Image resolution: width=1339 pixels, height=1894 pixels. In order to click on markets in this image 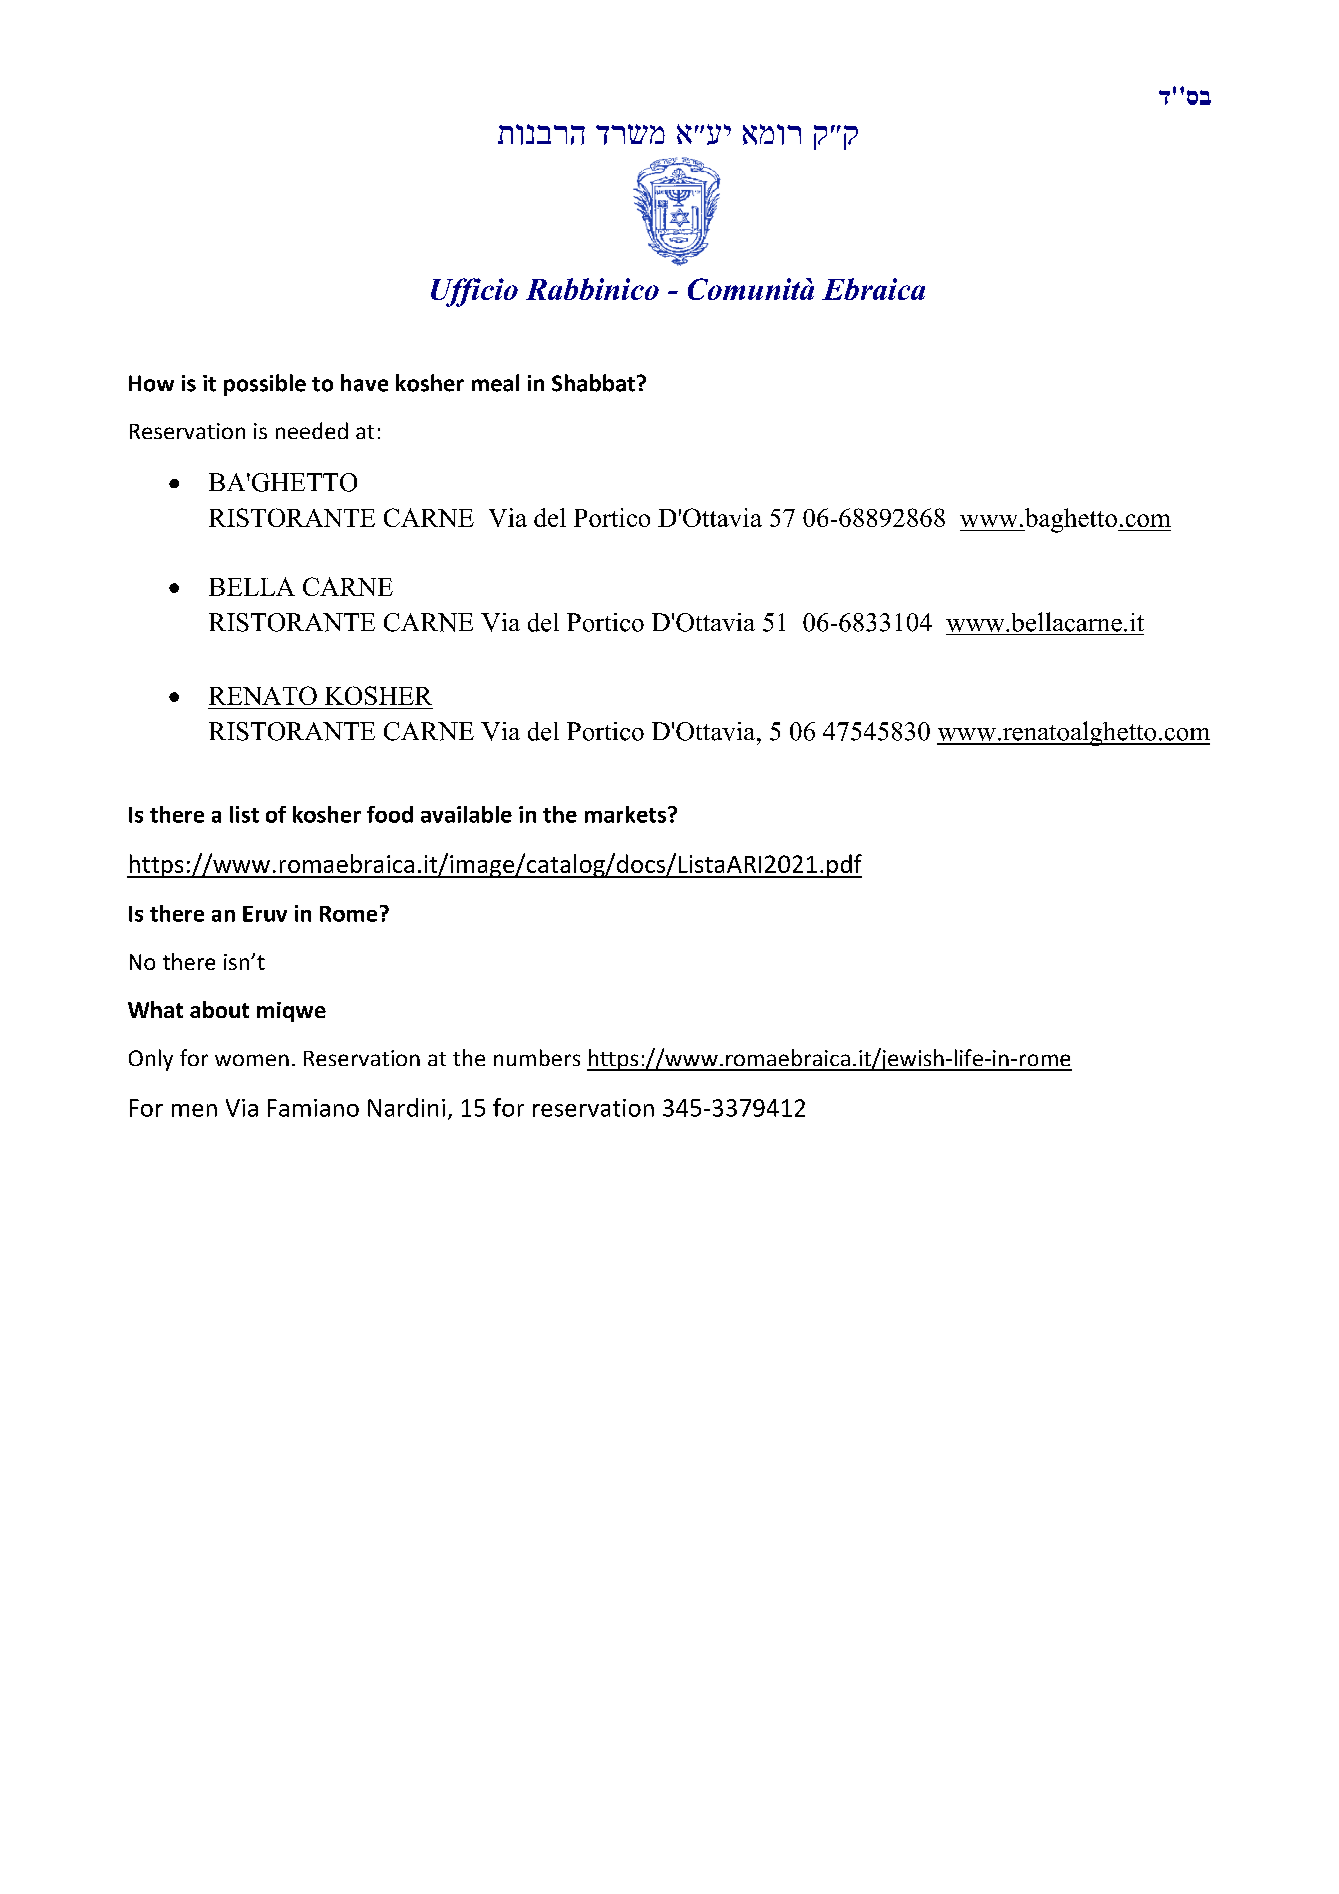, I will do `click(627, 814)`.
